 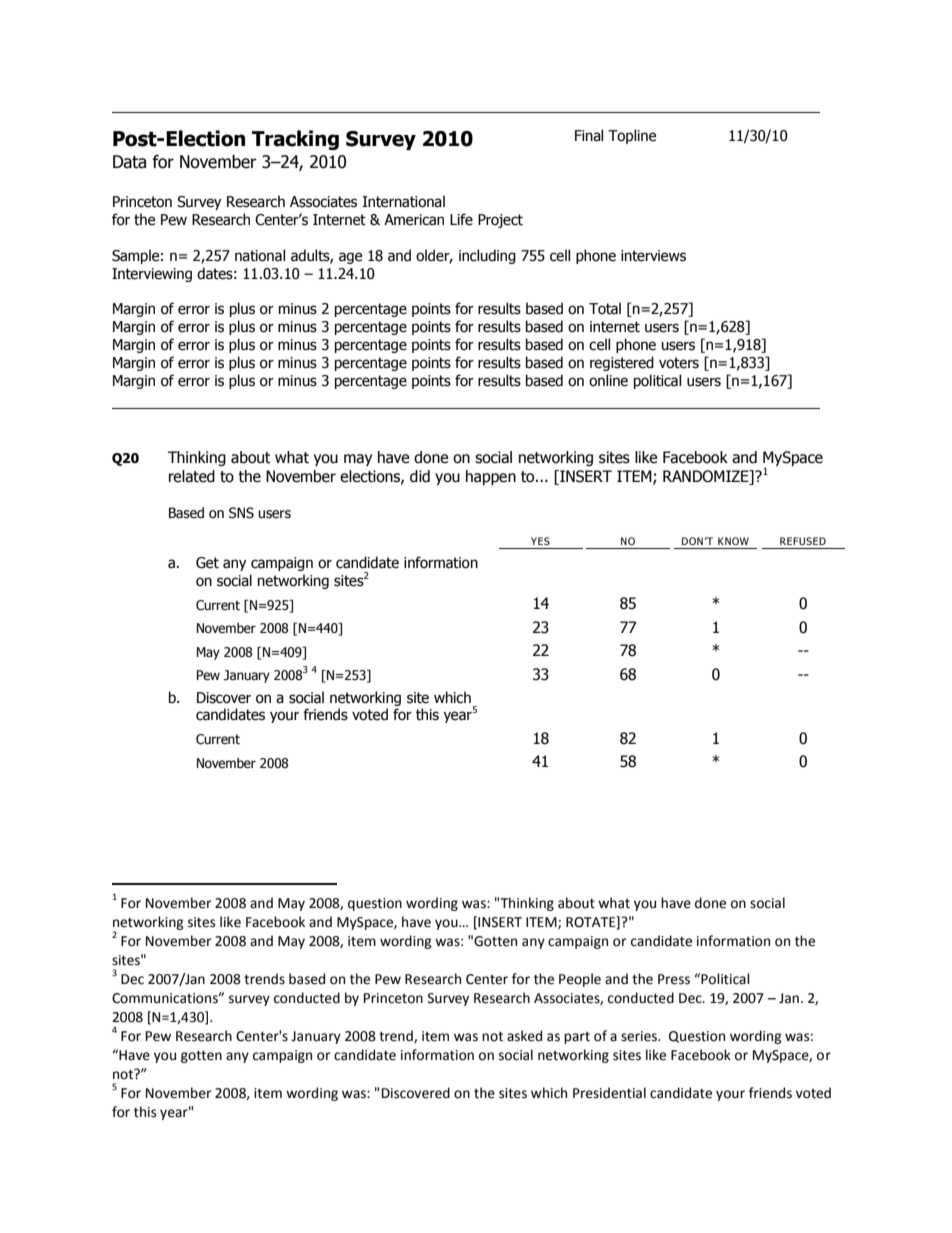 What do you see at coordinates (461, 219) in the screenshot?
I see `Life` at bounding box center [461, 219].
